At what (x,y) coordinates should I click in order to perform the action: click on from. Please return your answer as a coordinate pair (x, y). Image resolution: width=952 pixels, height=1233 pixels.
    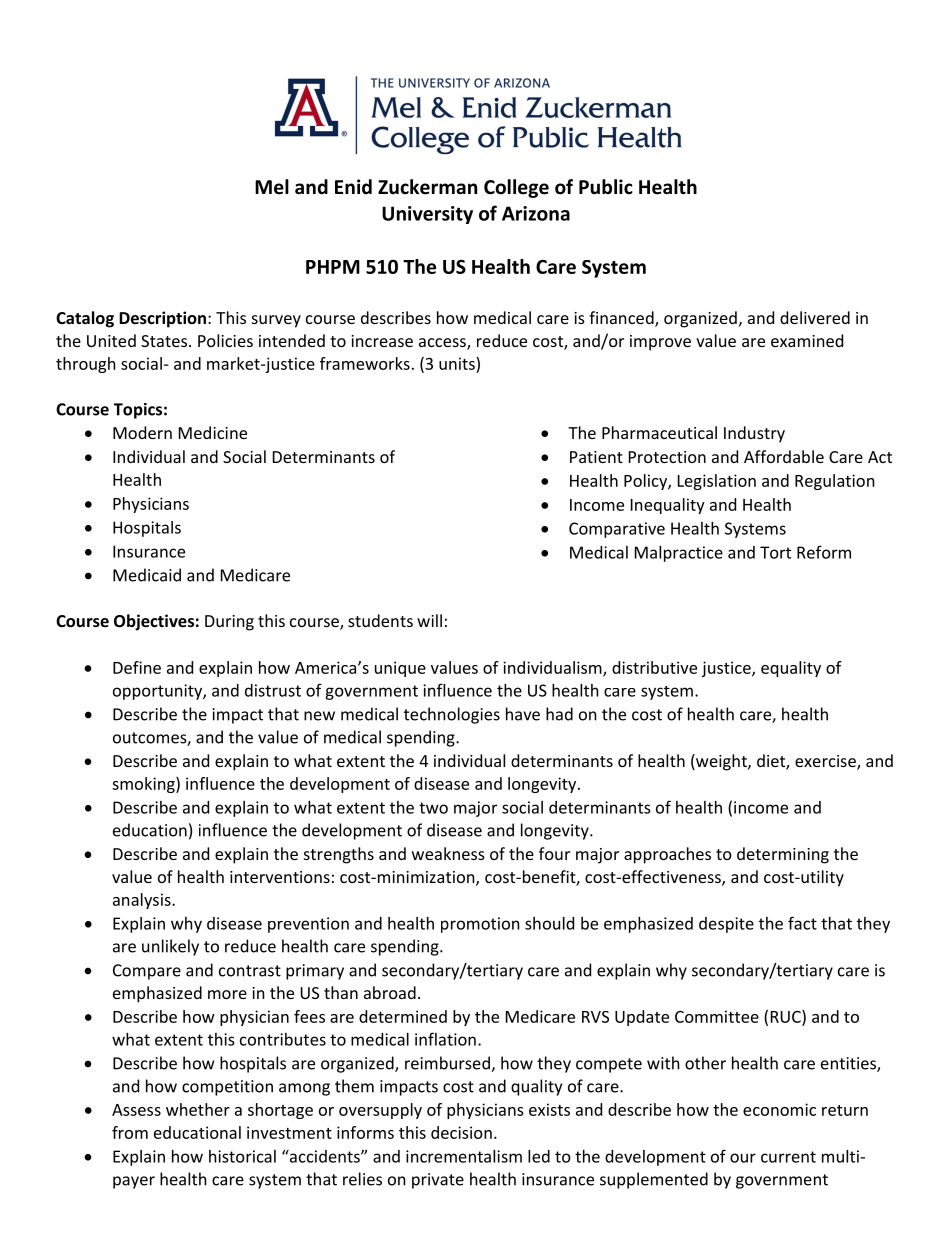
    Looking at the image, I should click on (130, 1132).
